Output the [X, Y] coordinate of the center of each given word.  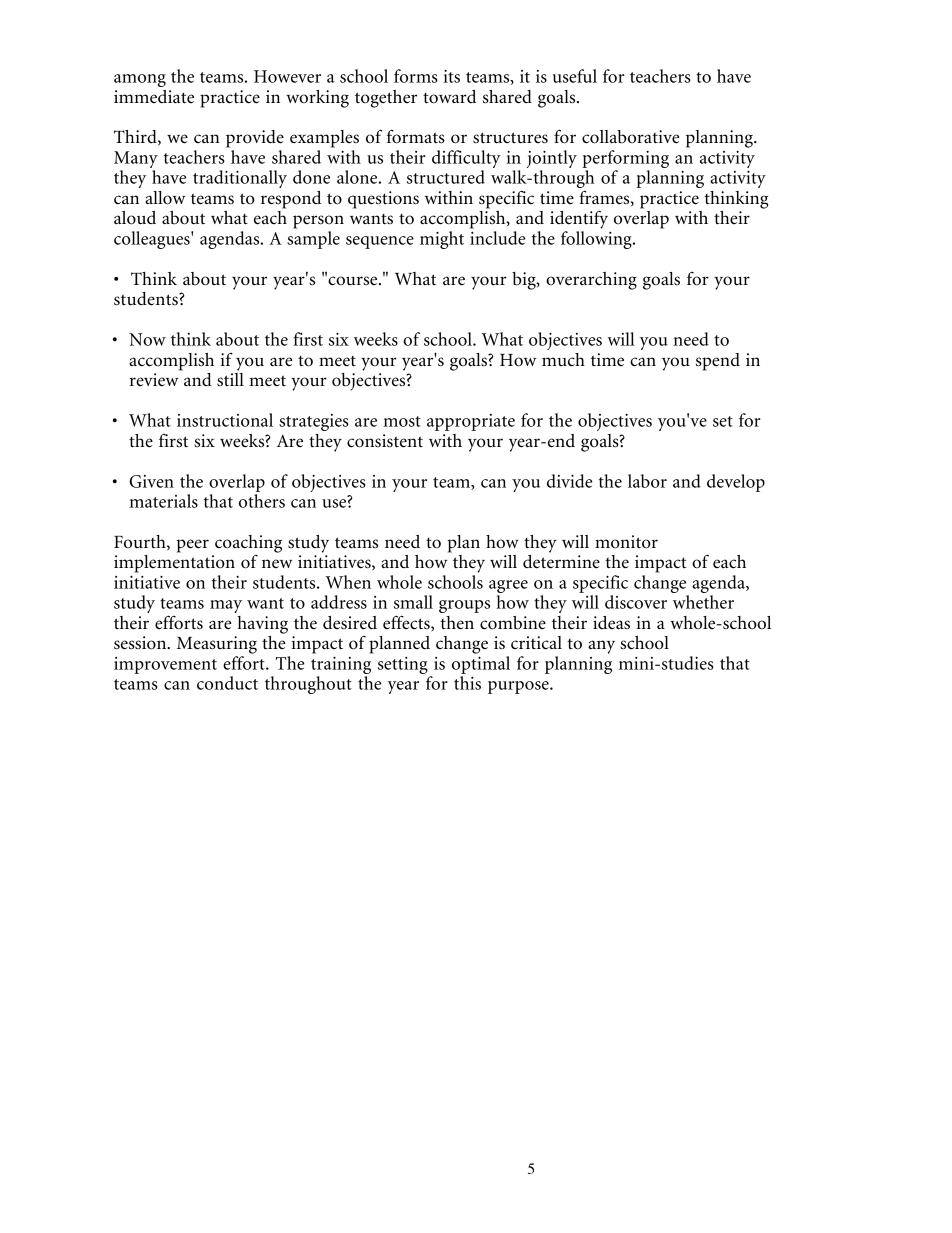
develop [736, 483]
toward [449, 97]
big [525, 281]
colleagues [153, 240]
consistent [385, 441]
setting [403, 665]
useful [575, 76]
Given [151, 481]
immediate [154, 97]
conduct [227, 683]
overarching [591, 281]
